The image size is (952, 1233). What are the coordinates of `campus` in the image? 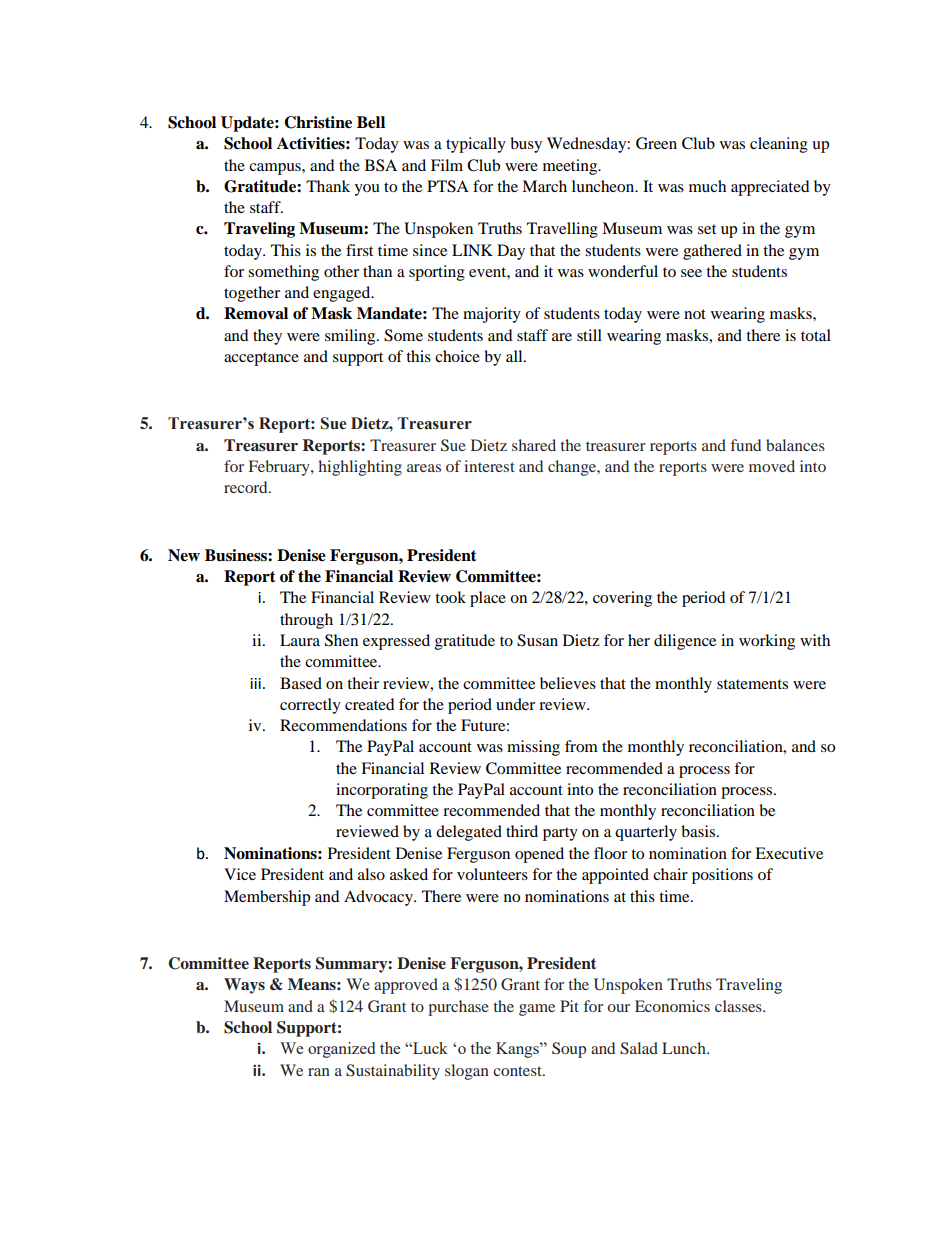 It's located at (276, 169).
